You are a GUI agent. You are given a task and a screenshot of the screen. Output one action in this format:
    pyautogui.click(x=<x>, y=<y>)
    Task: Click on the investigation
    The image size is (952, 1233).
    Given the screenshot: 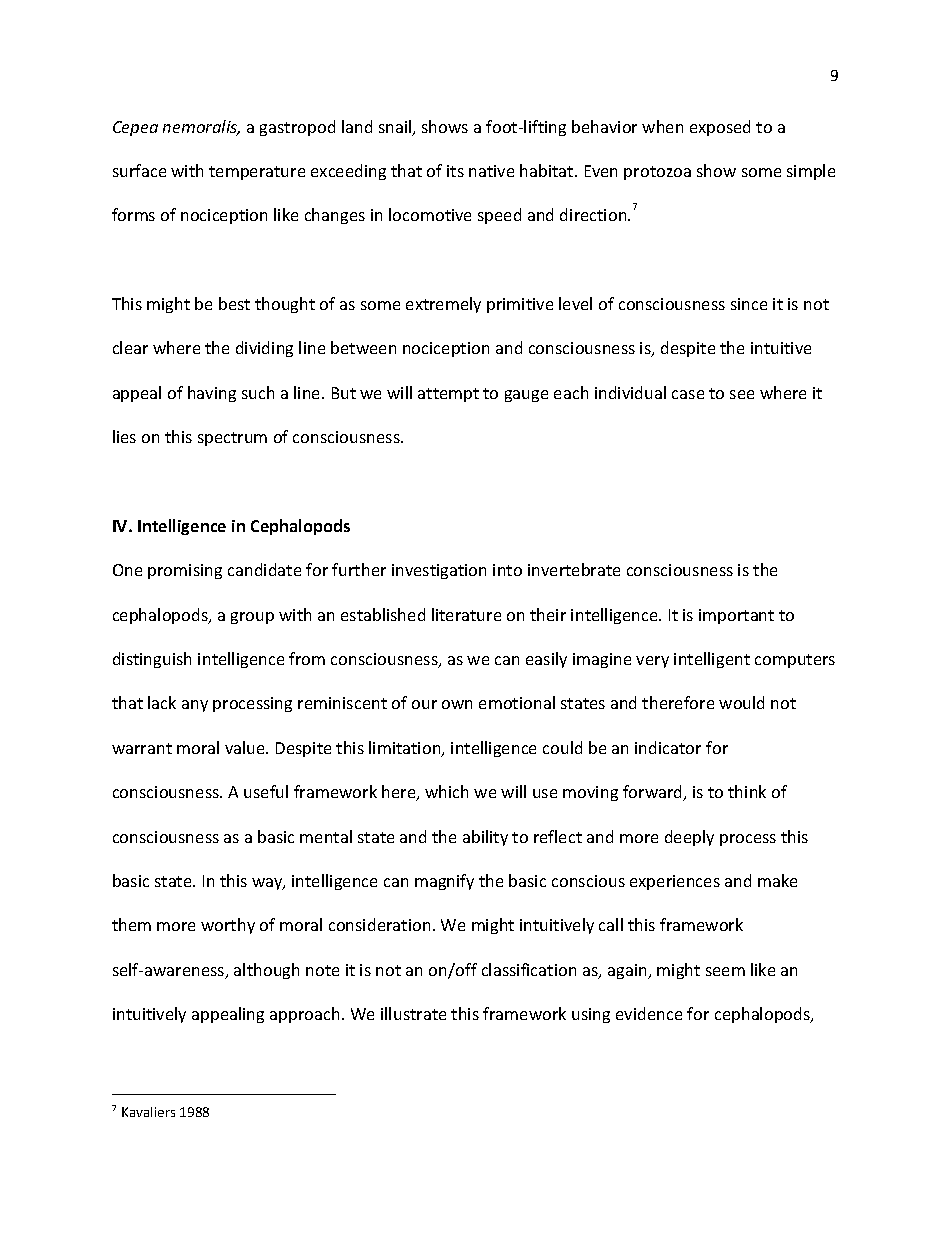 What is the action you would take?
    pyautogui.click(x=439, y=571)
